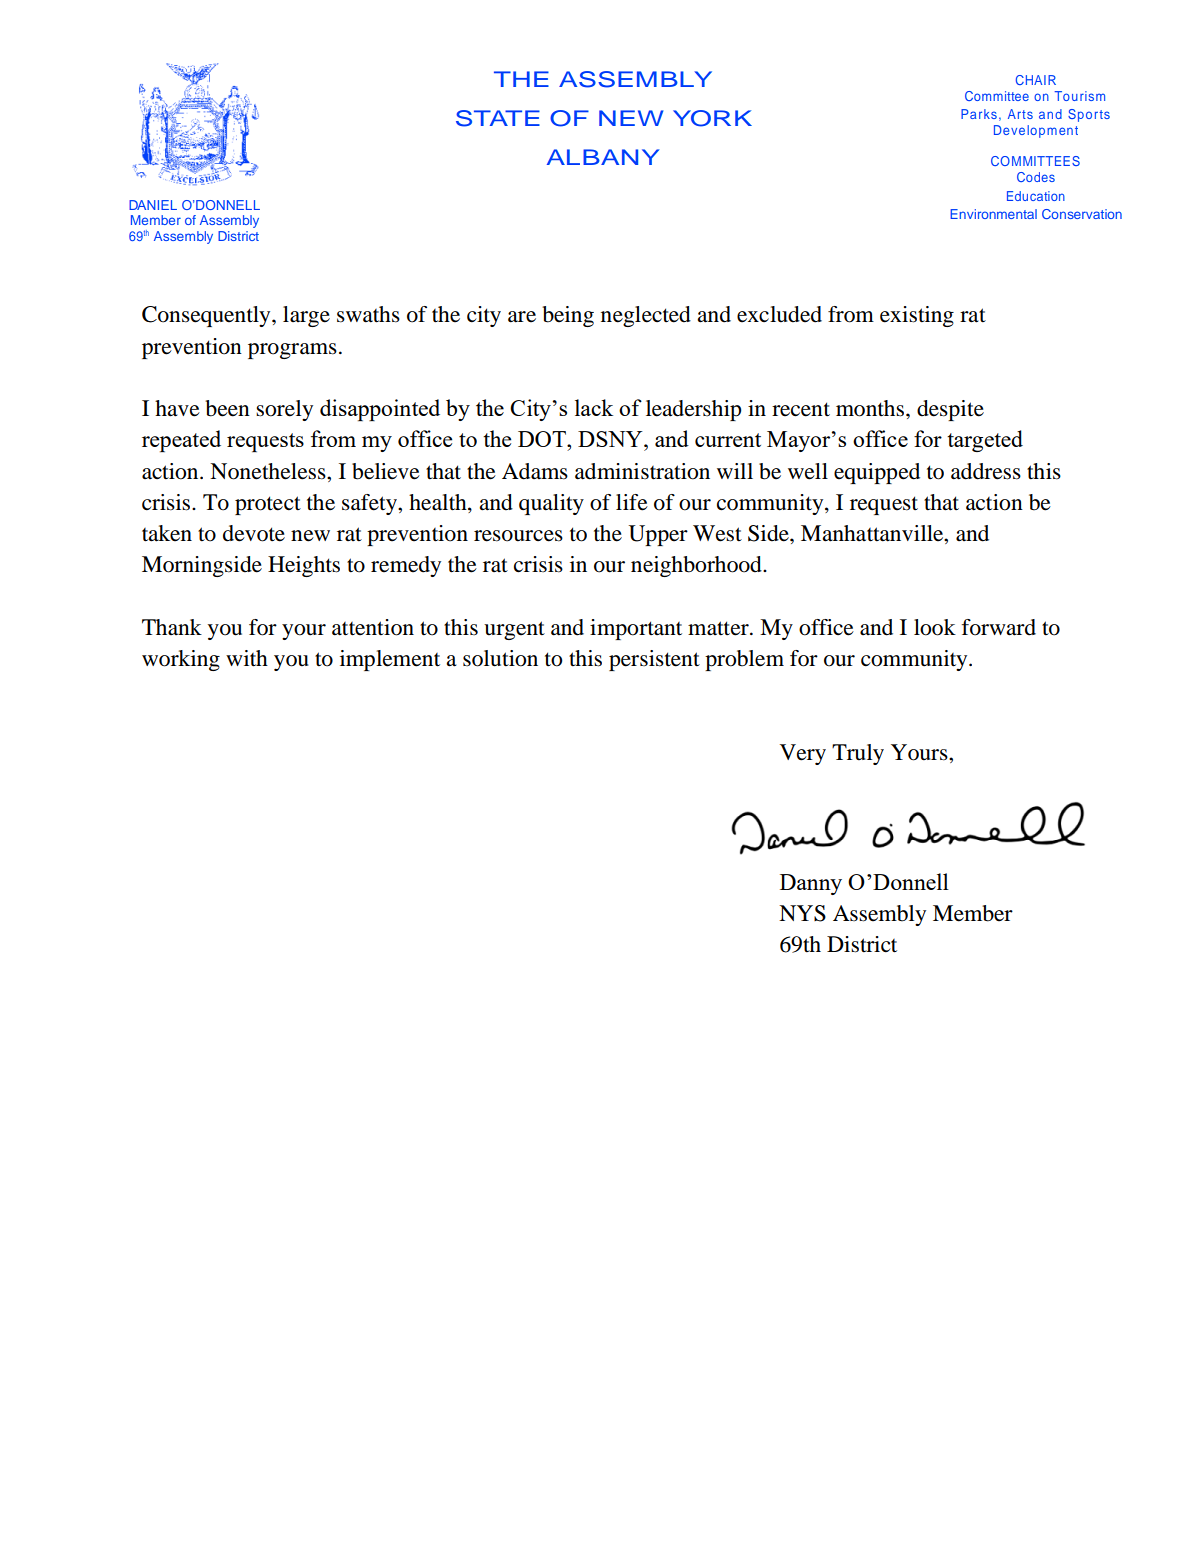 The height and width of the screenshot is (1558, 1204). I want to click on working, so click(181, 660).
